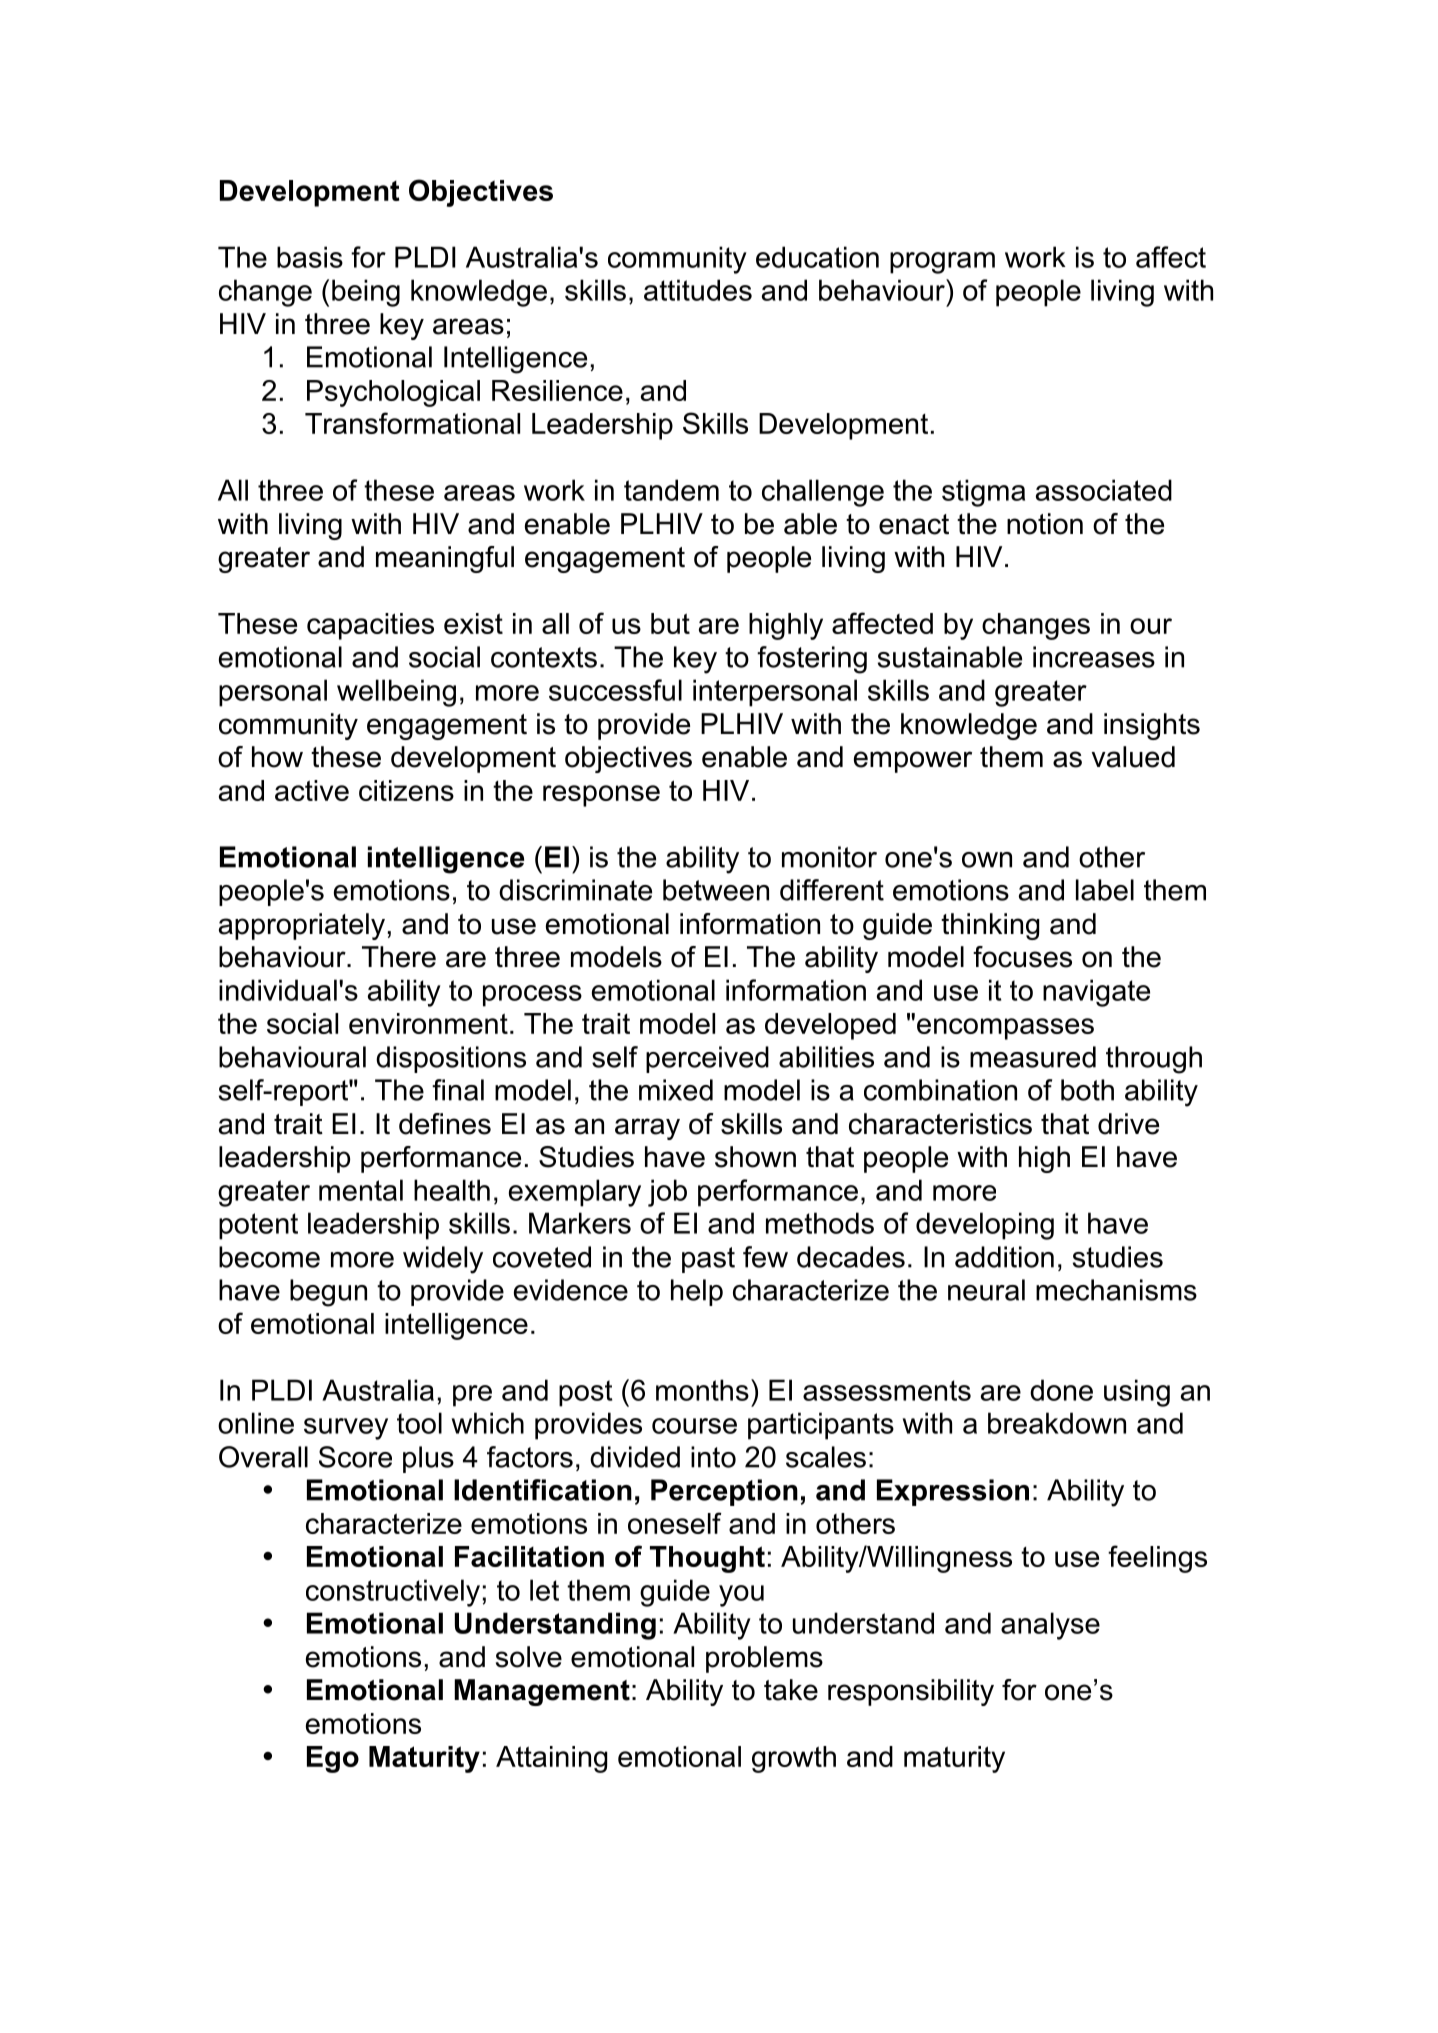 The height and width of the screenshot is (2033, 1438). What do you see at coordinates (707, 1059) in the screenshot?
I see `perceived` at bounding box center [707, 1059].
